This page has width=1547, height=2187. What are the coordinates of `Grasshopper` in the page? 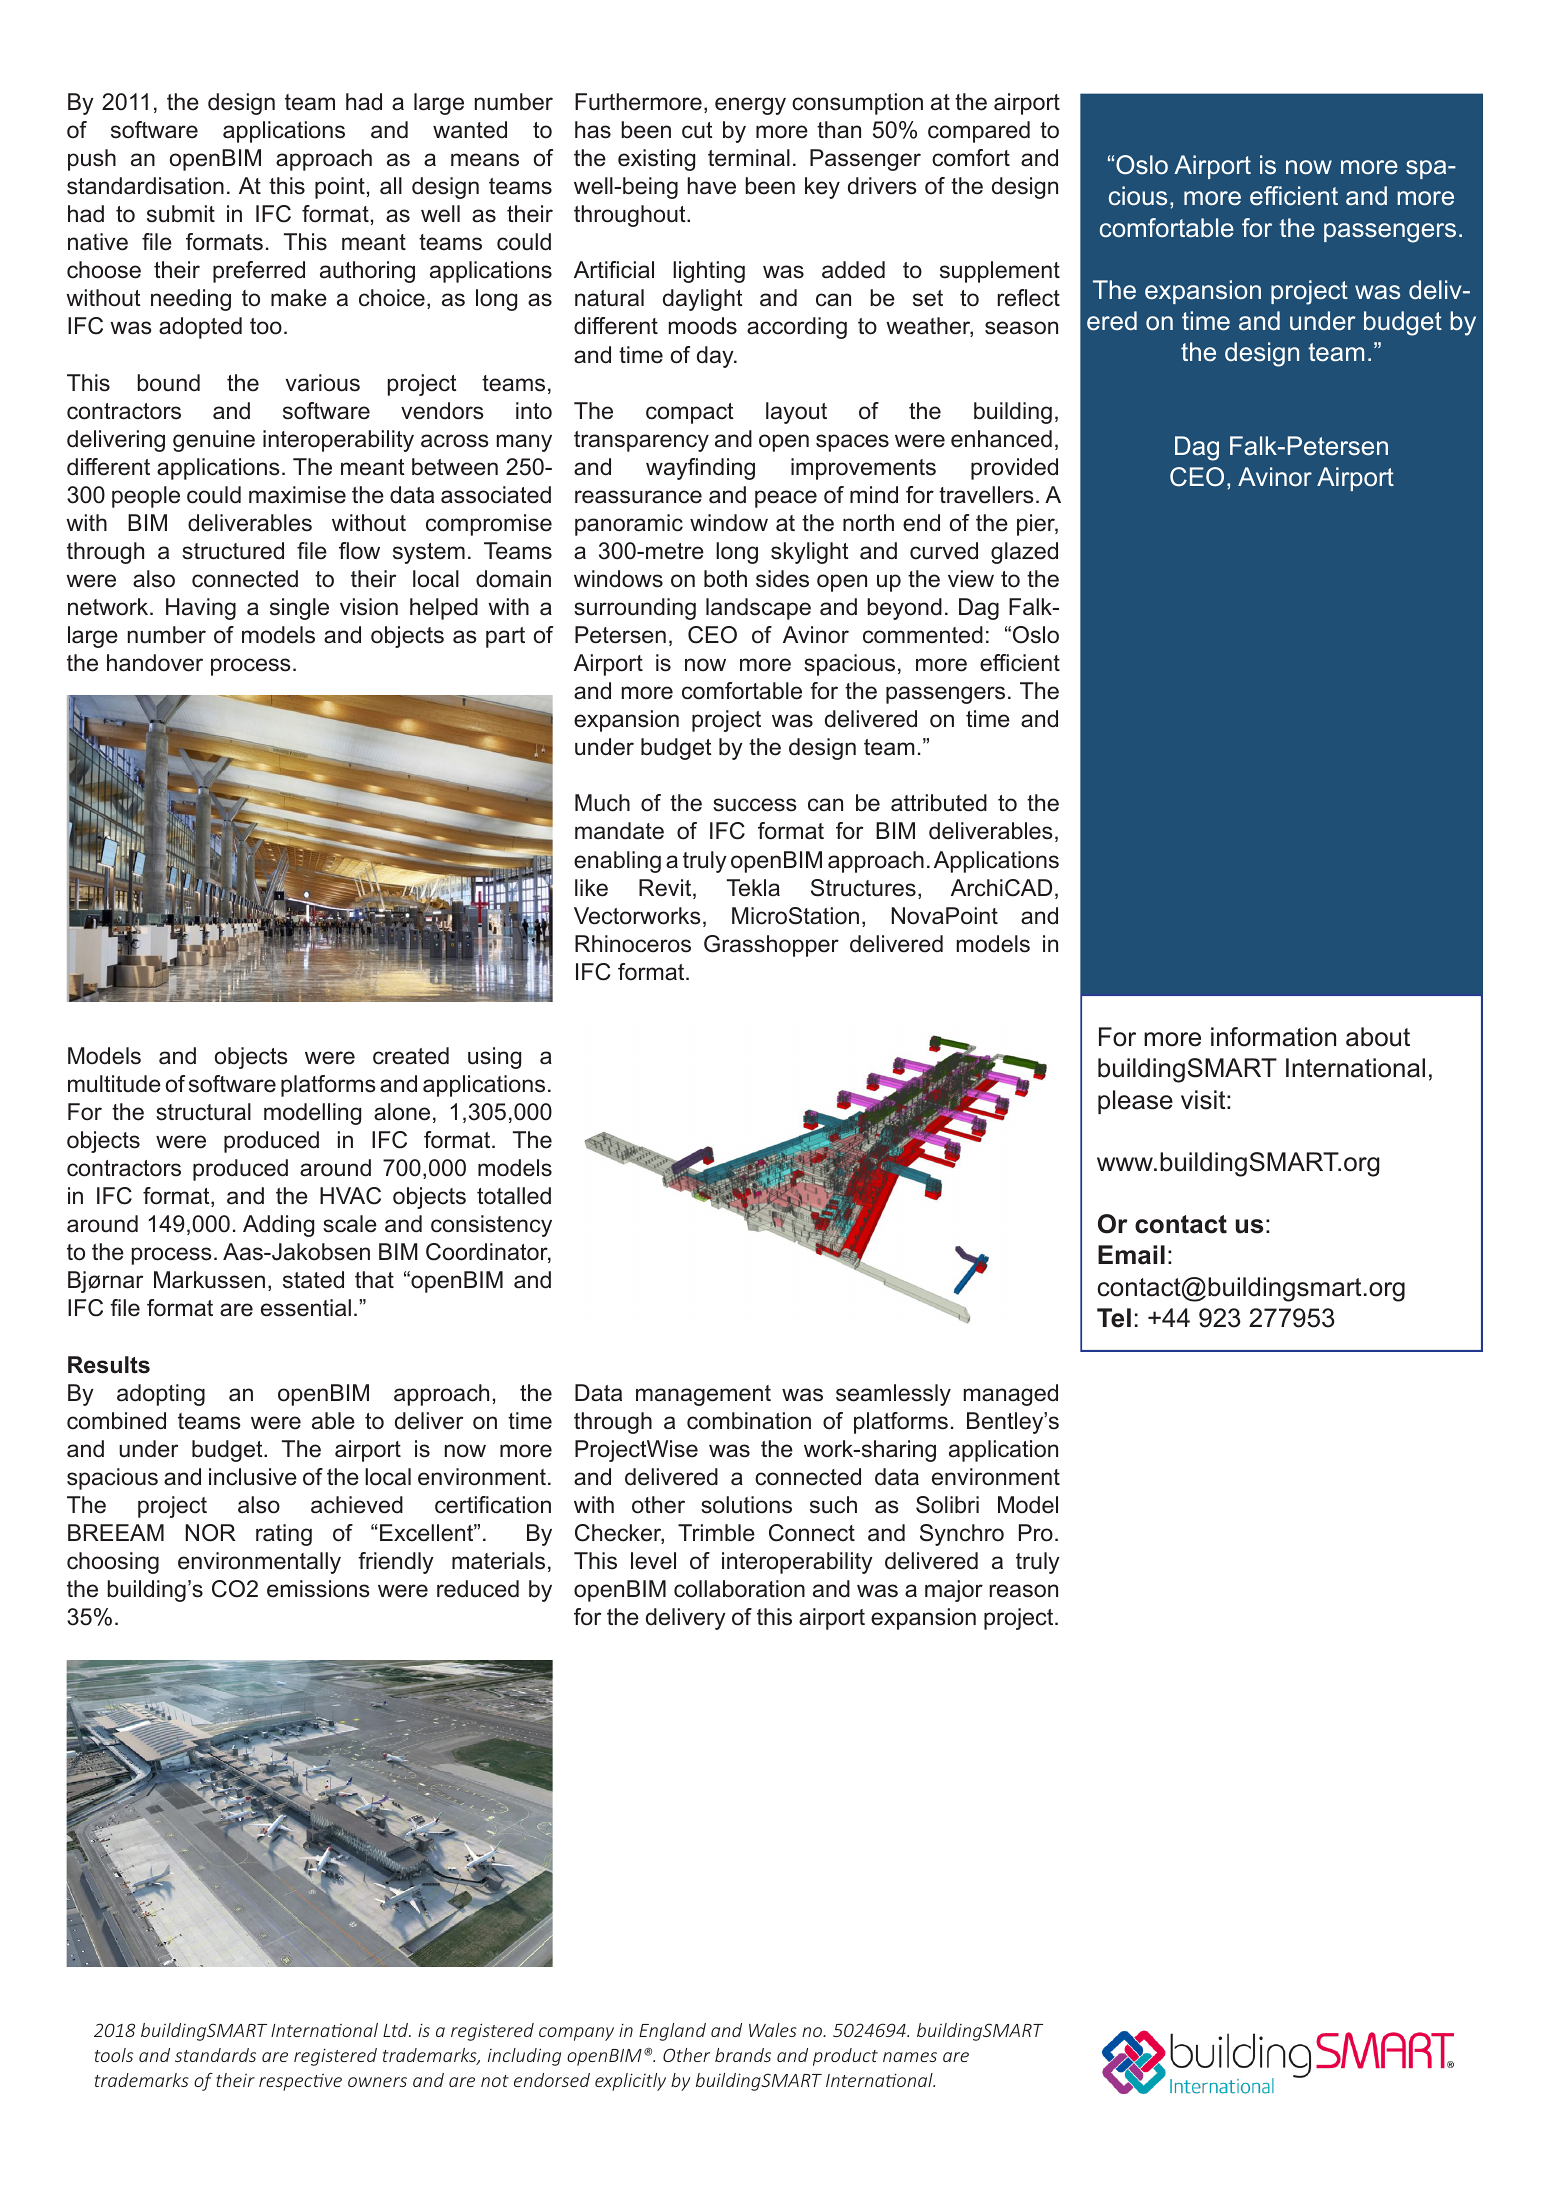 It's located at (771, 946).
